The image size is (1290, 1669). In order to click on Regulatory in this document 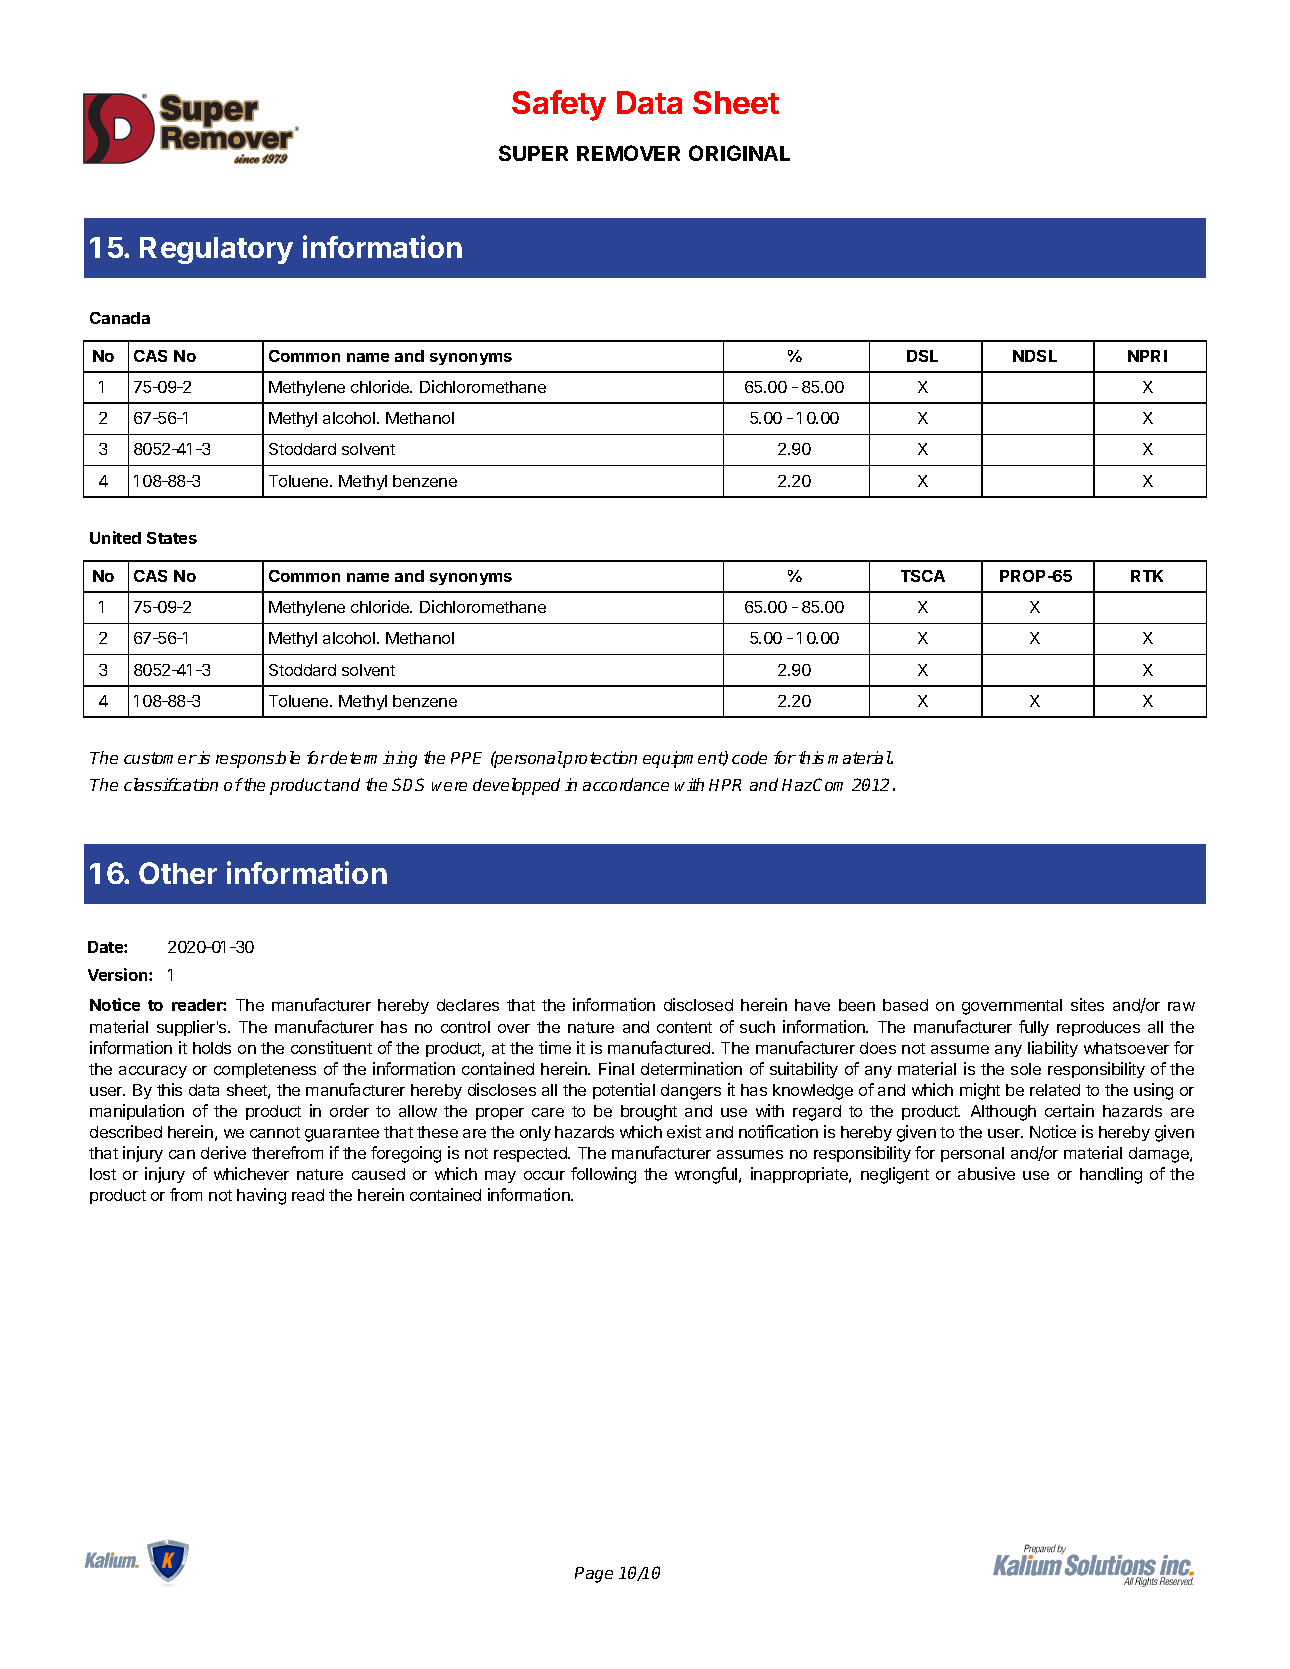, I will do `click(216, 250)`.
